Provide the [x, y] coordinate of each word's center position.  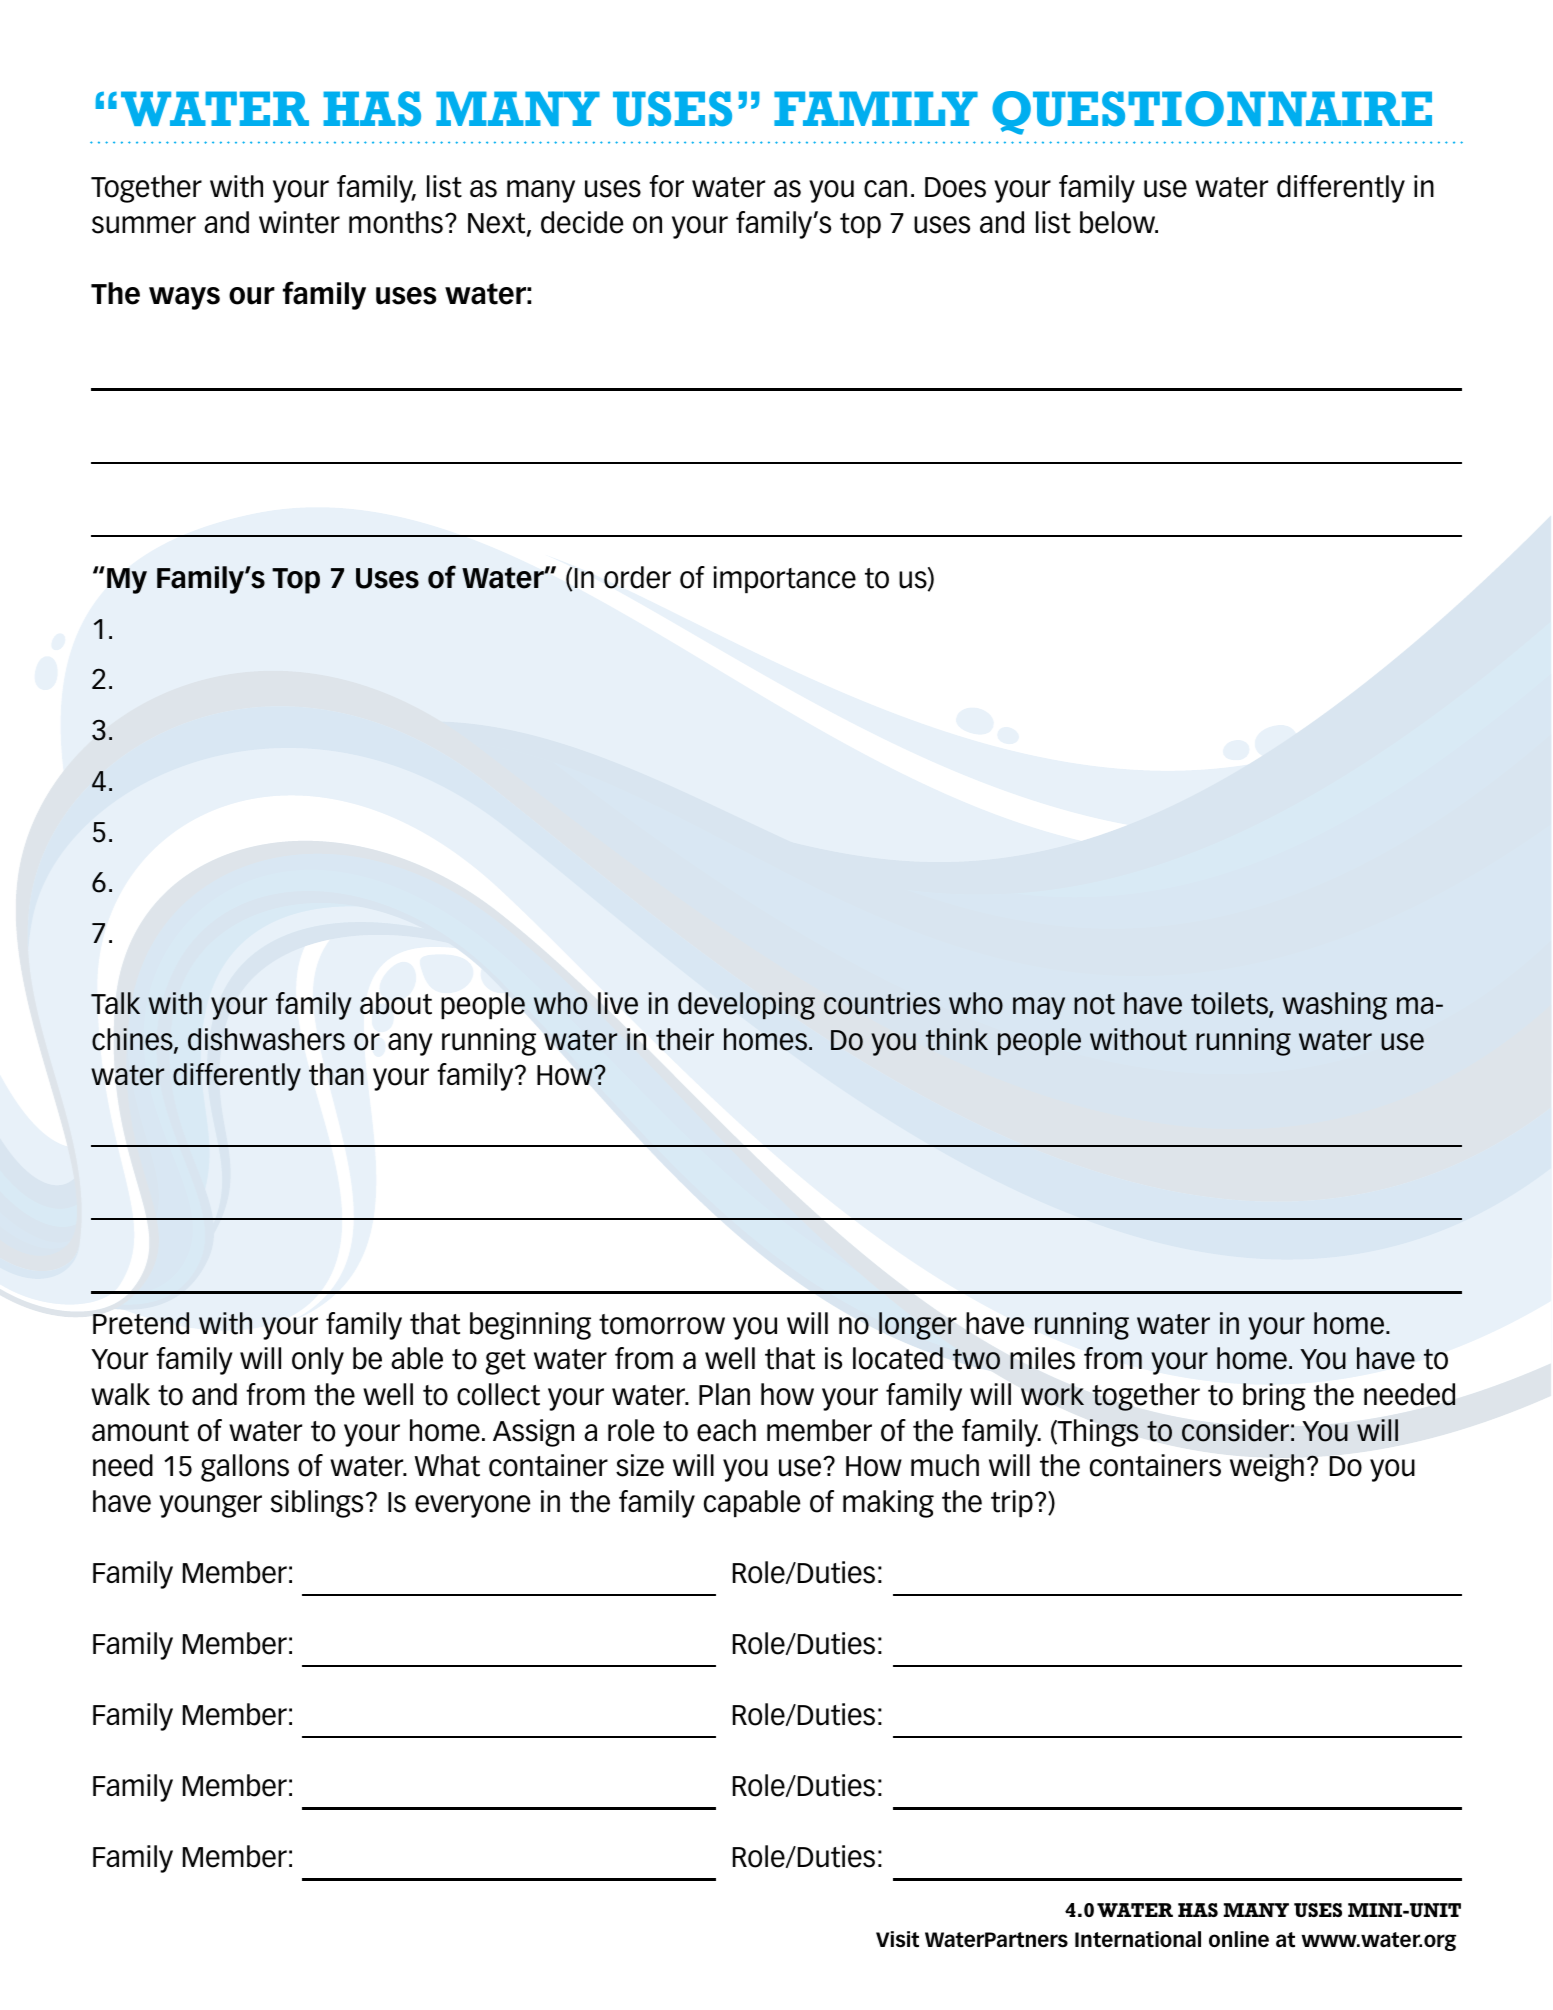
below [1119, 222]
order [637, 577]
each [726, 1430]
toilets [1230, 1004]
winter [299, 222]
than [336, 1074]
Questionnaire [1212, 113]
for [666, 186]
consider [1235, 1430]
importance [784, 579]
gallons [245, 1468]
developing [746, 1006]
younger [210, 1506]
